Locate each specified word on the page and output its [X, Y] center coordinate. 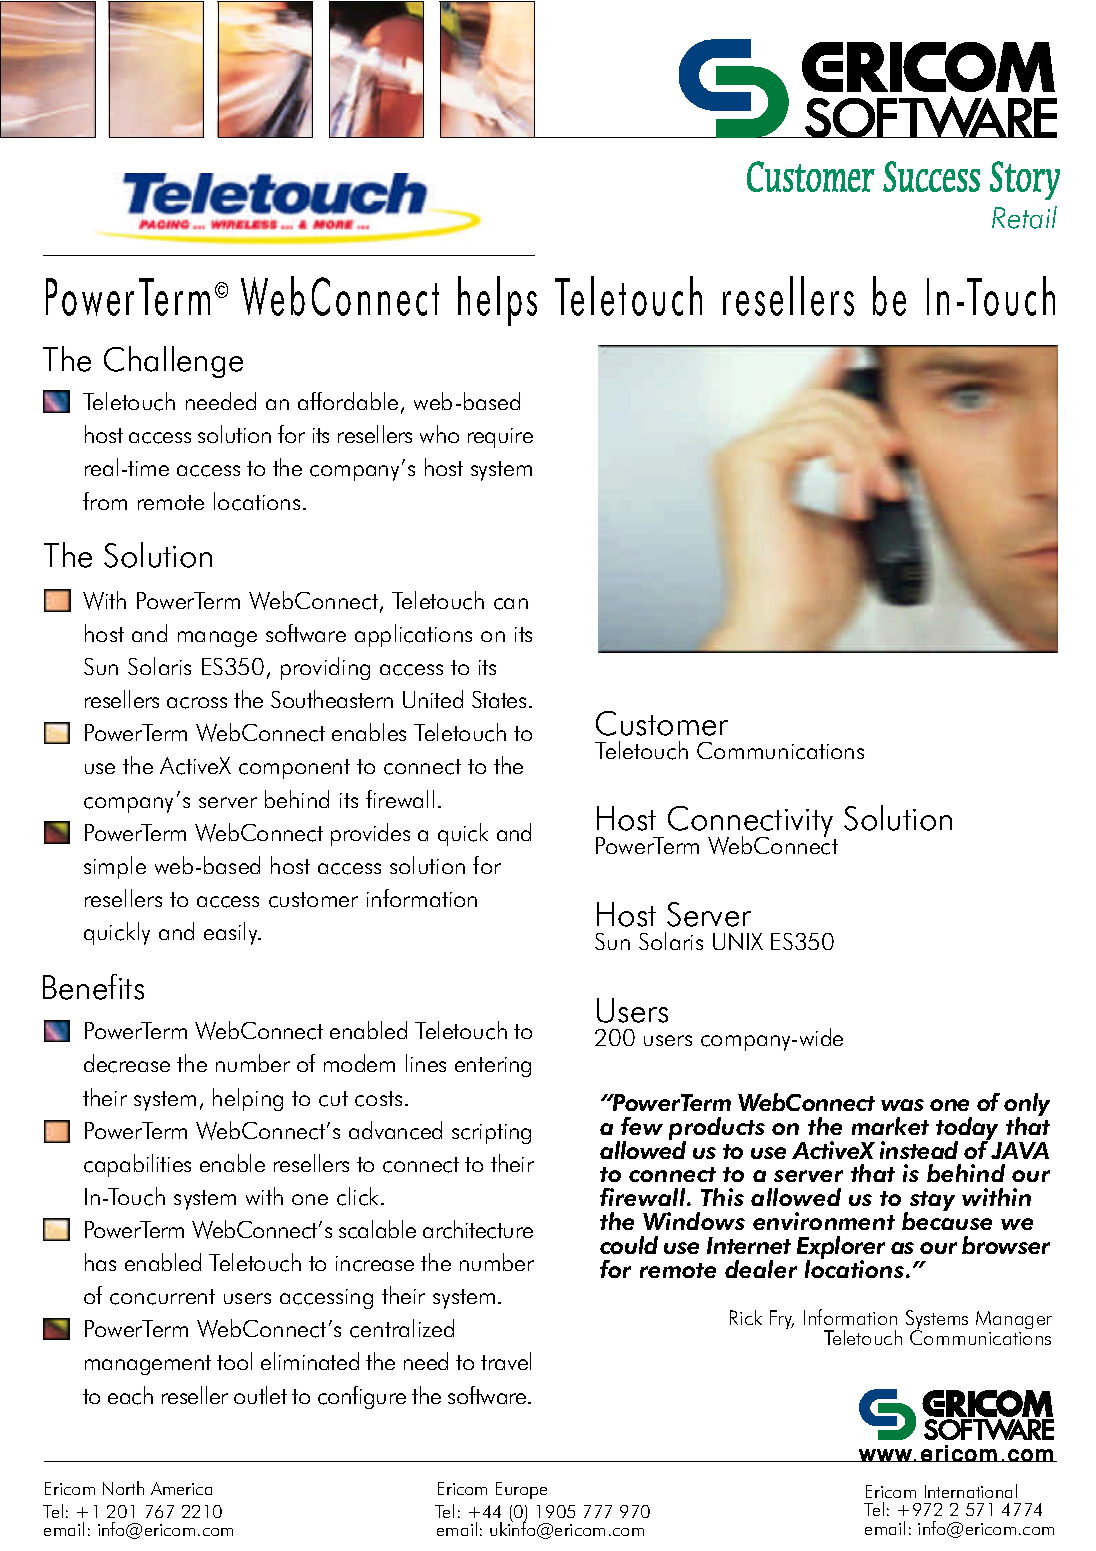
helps [497, 301]
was [902, 1105]
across [197, 703]
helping [248, 1099]
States [499, 699]
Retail [1024, 217]
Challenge [173, 362]
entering [493, 1067]
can [511, 604]
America [181, 1488]
